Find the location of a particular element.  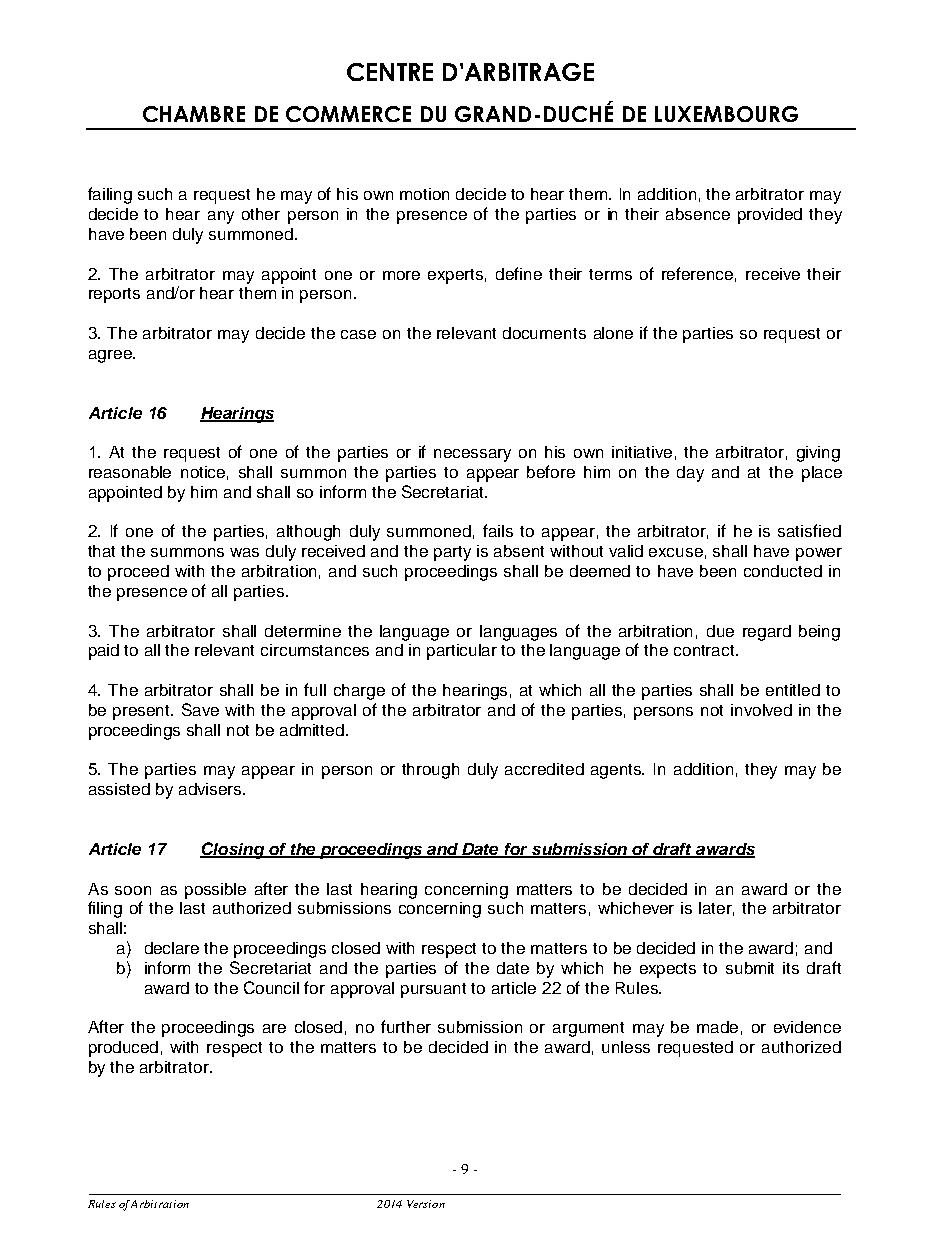

through is located at coordinates (430, 771).
